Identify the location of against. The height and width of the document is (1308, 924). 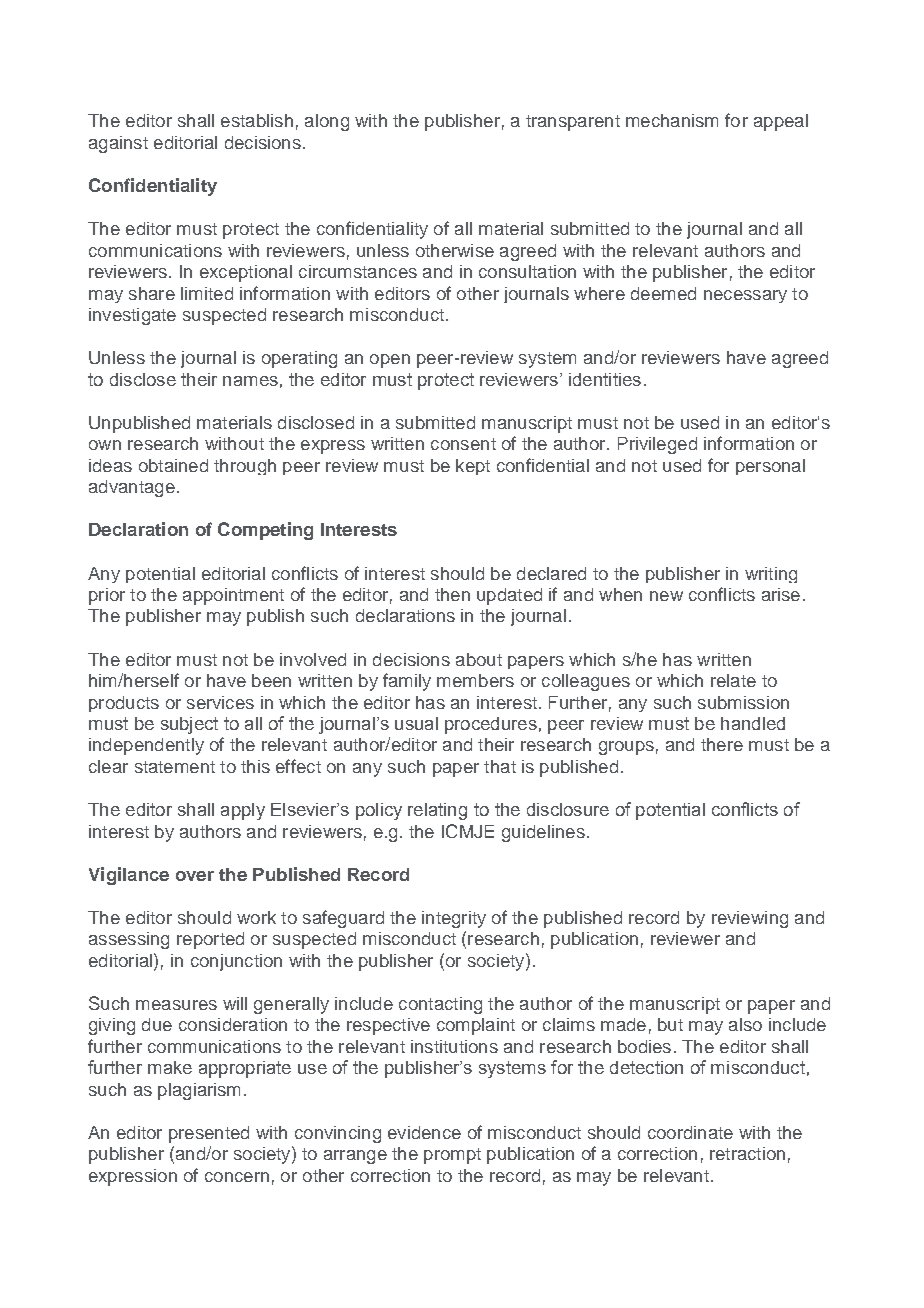
(118, 144).
